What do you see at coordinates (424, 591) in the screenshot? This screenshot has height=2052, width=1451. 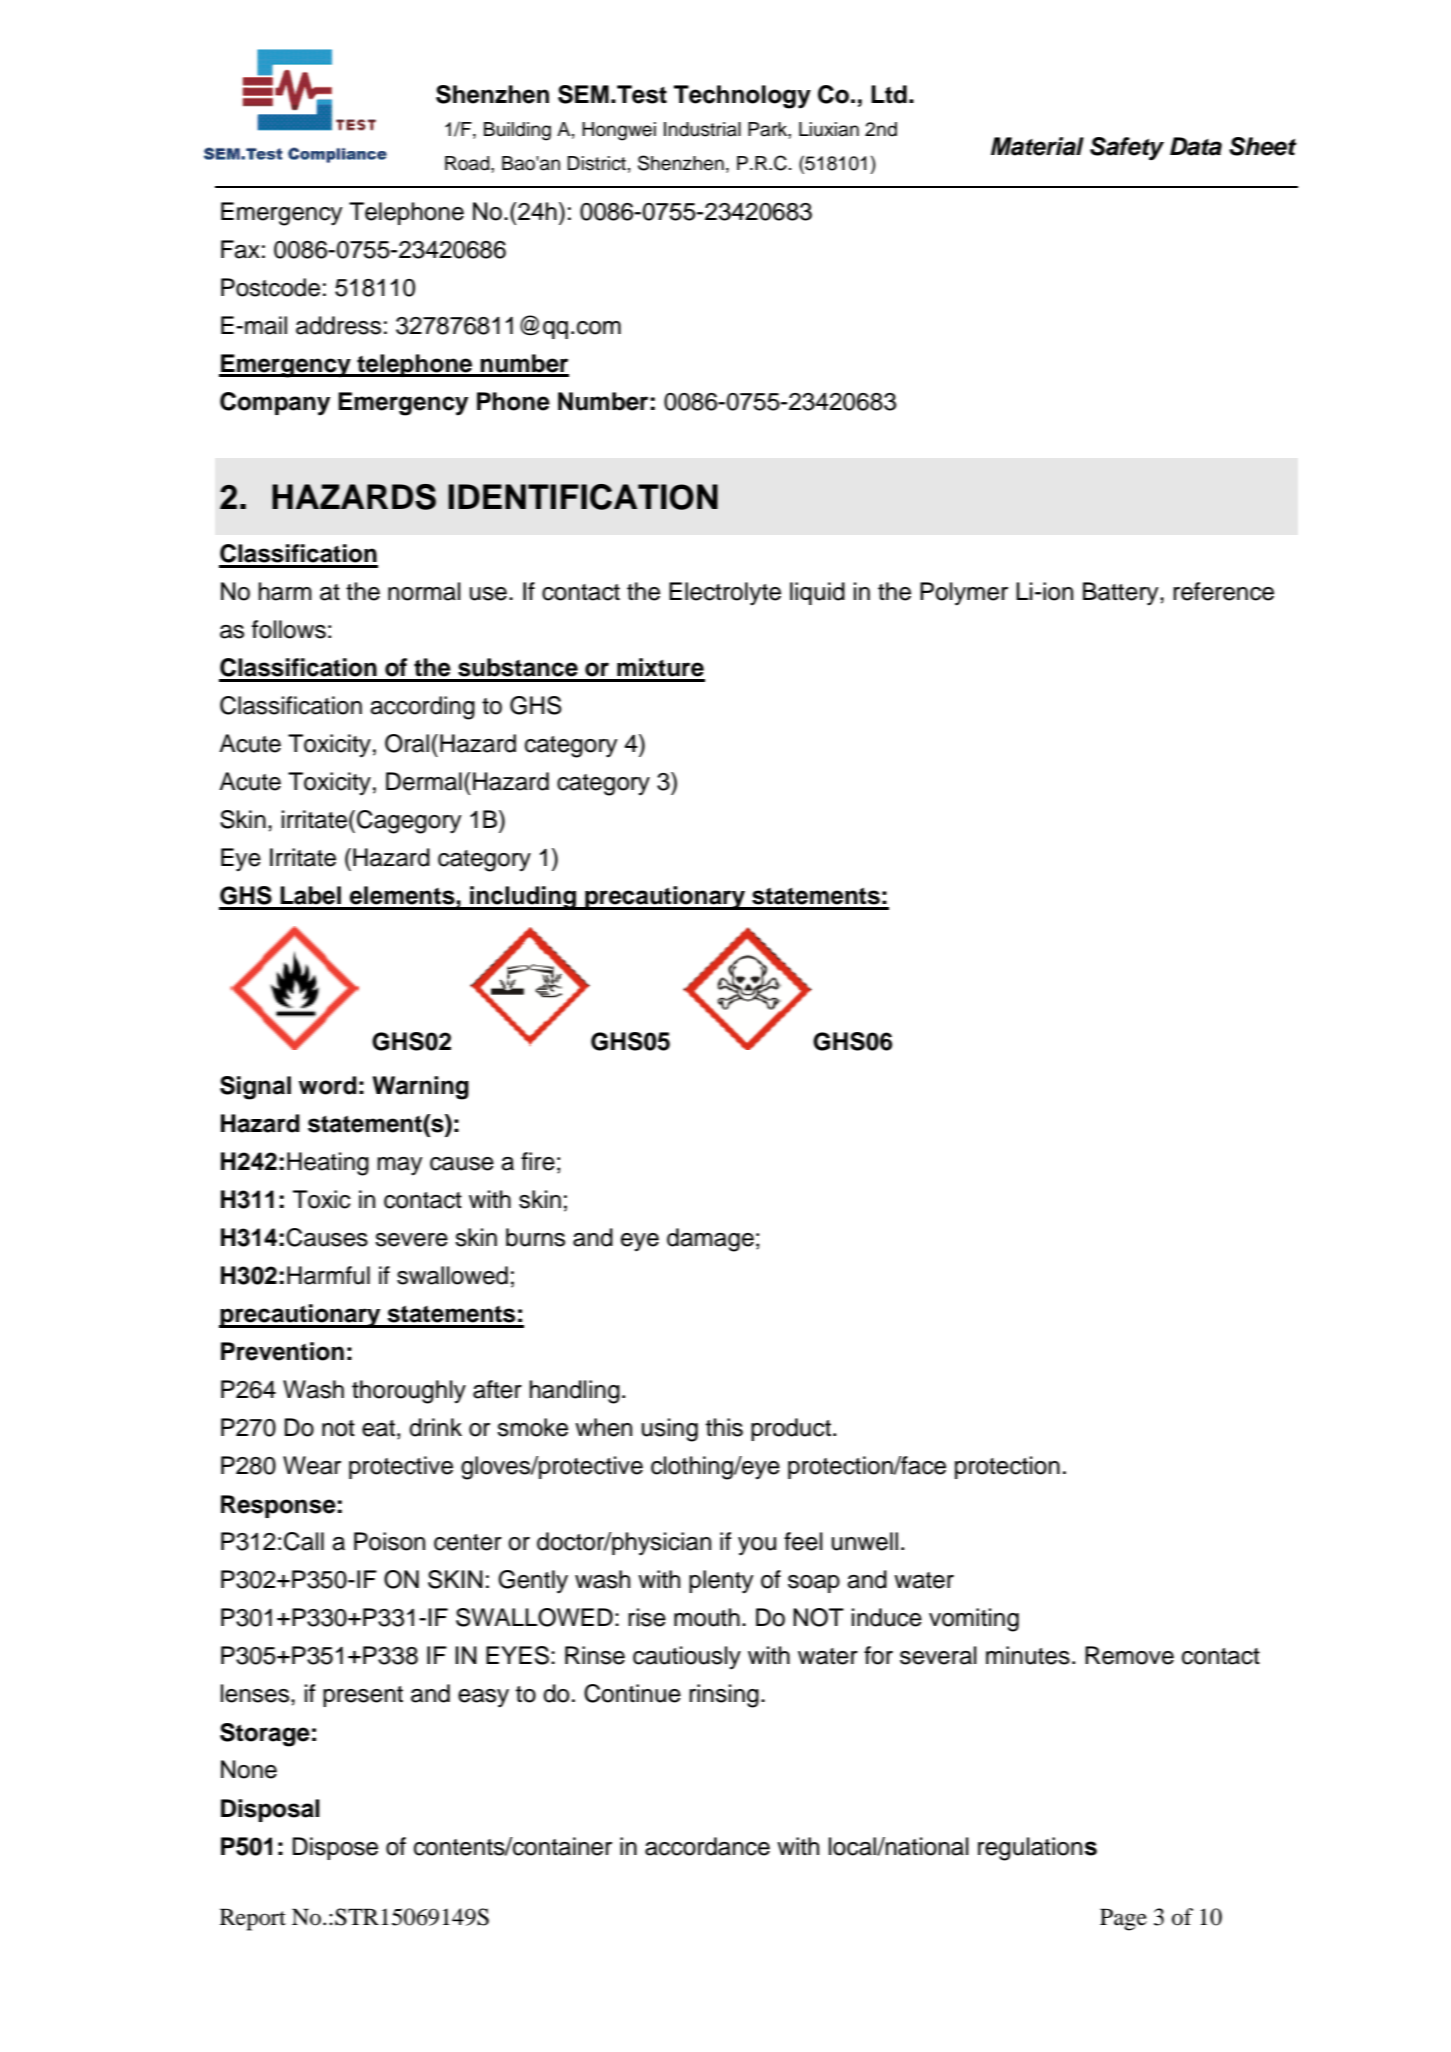 I see `normal` at bounding box center [424, 591].
